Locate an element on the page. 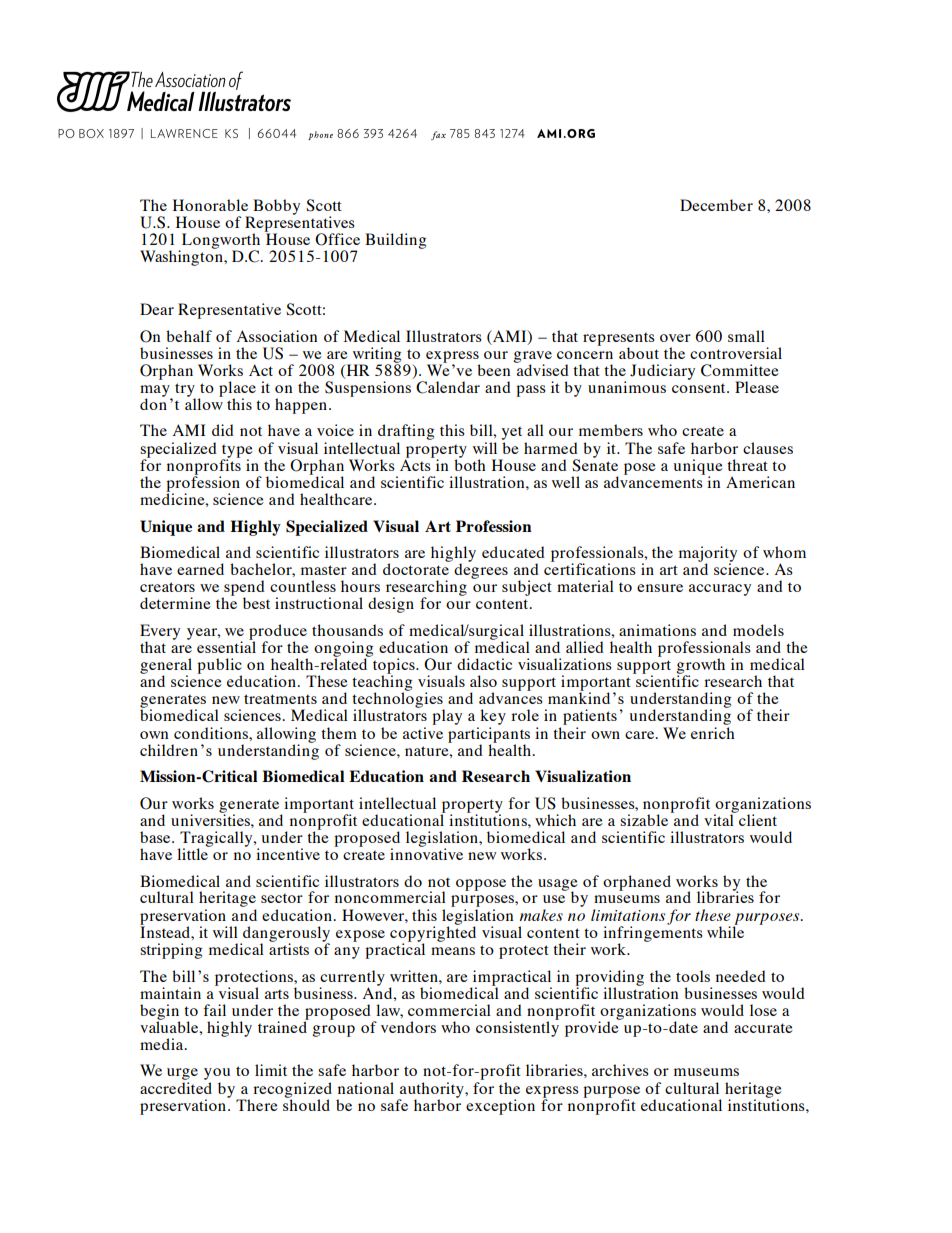 This document has height=1233, width=952. while is located at coordinates (725, 931).
